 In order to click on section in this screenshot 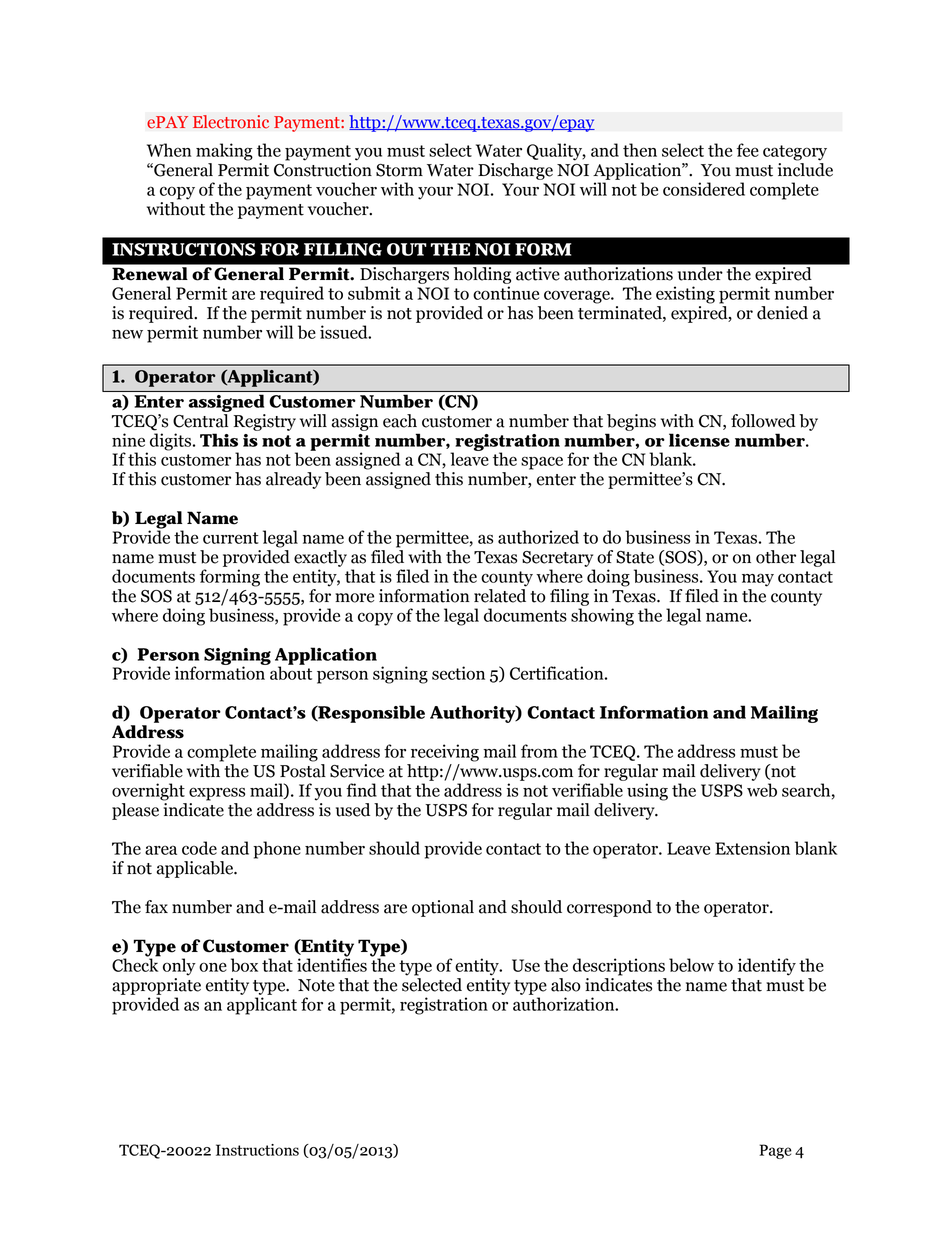, I will do `click(458, 673)`.
